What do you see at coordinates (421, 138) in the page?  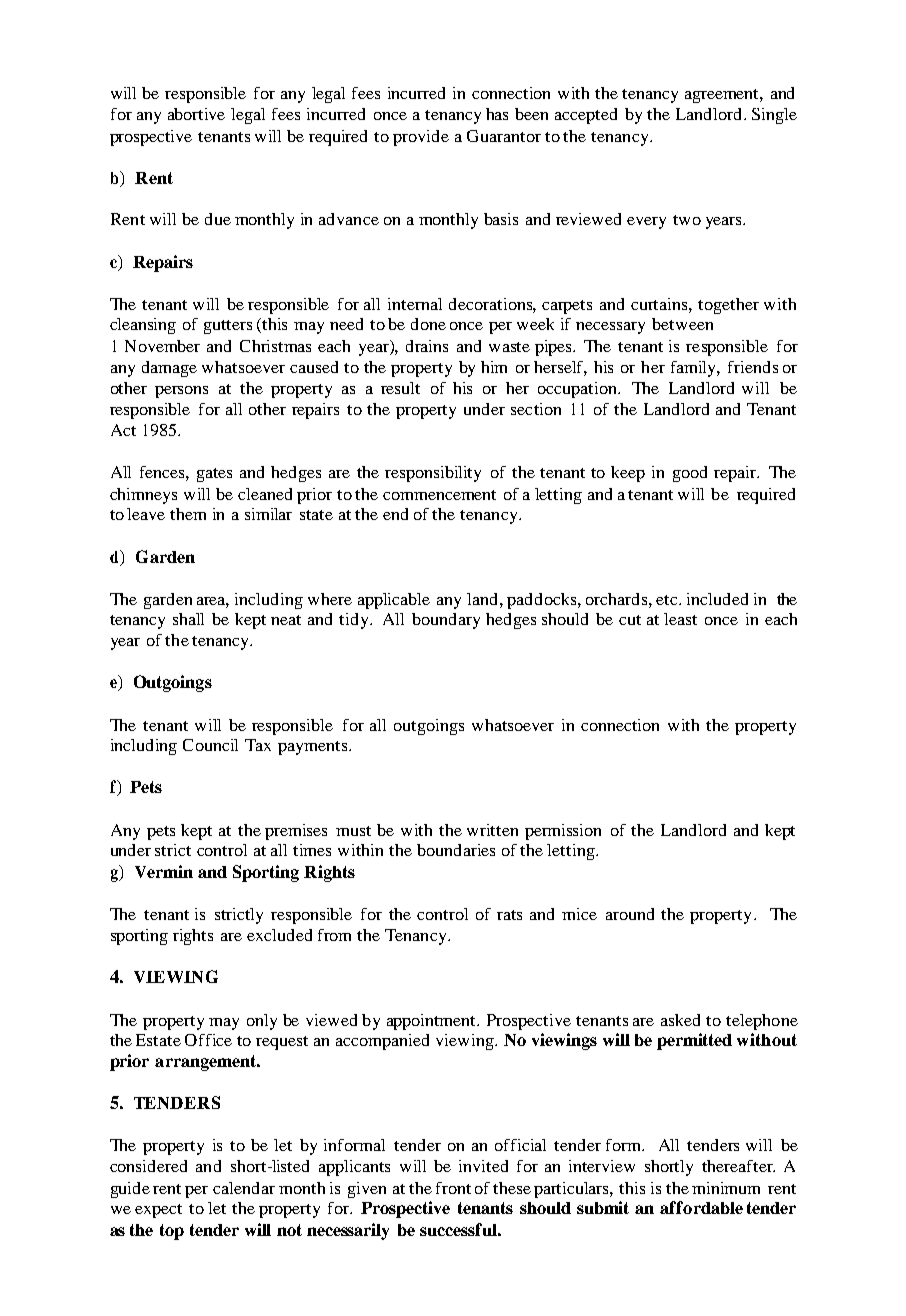 I see `provide` at bounding box center [421, 138].
